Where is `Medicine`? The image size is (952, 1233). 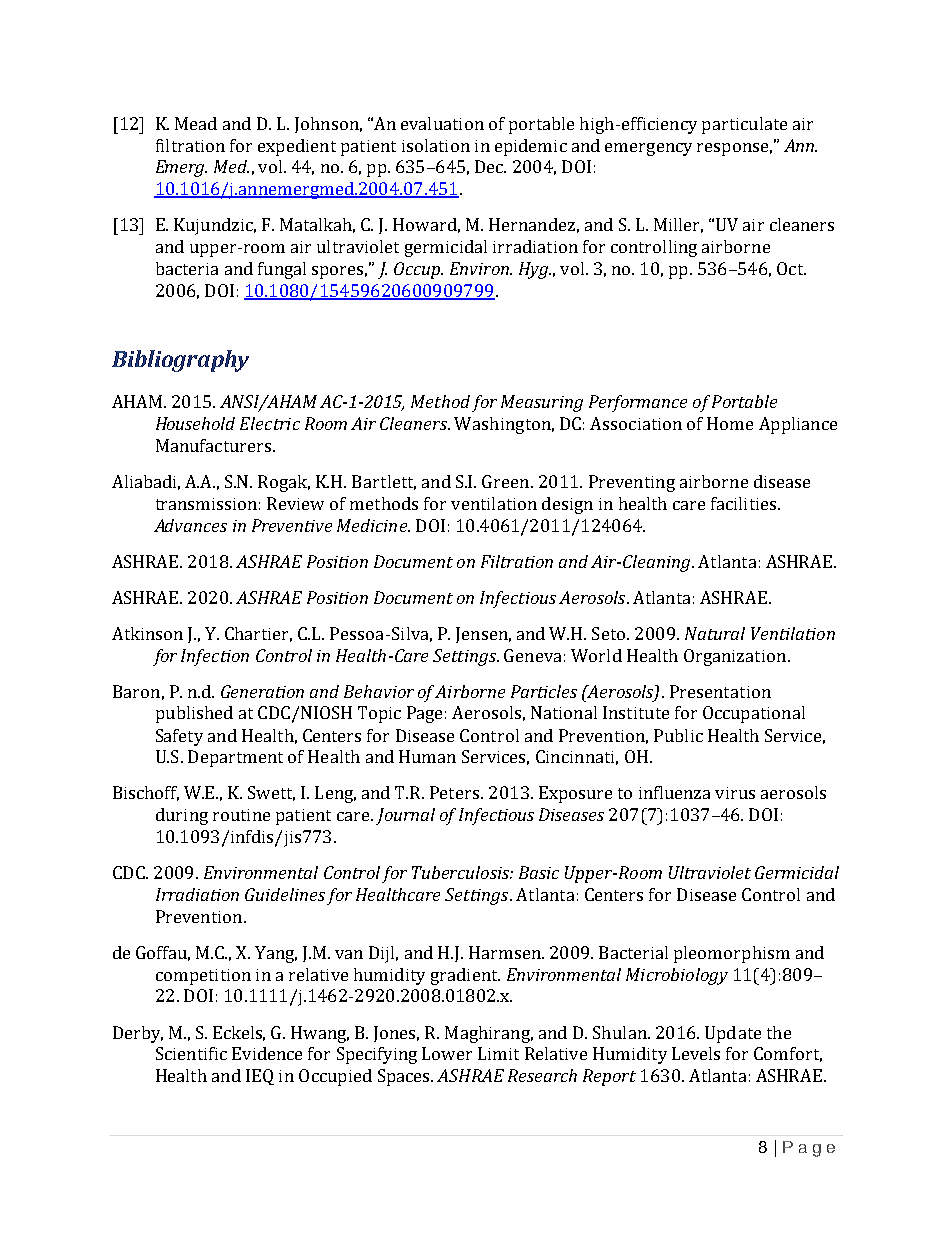
Medicine is located at coordinates (373, 525).
